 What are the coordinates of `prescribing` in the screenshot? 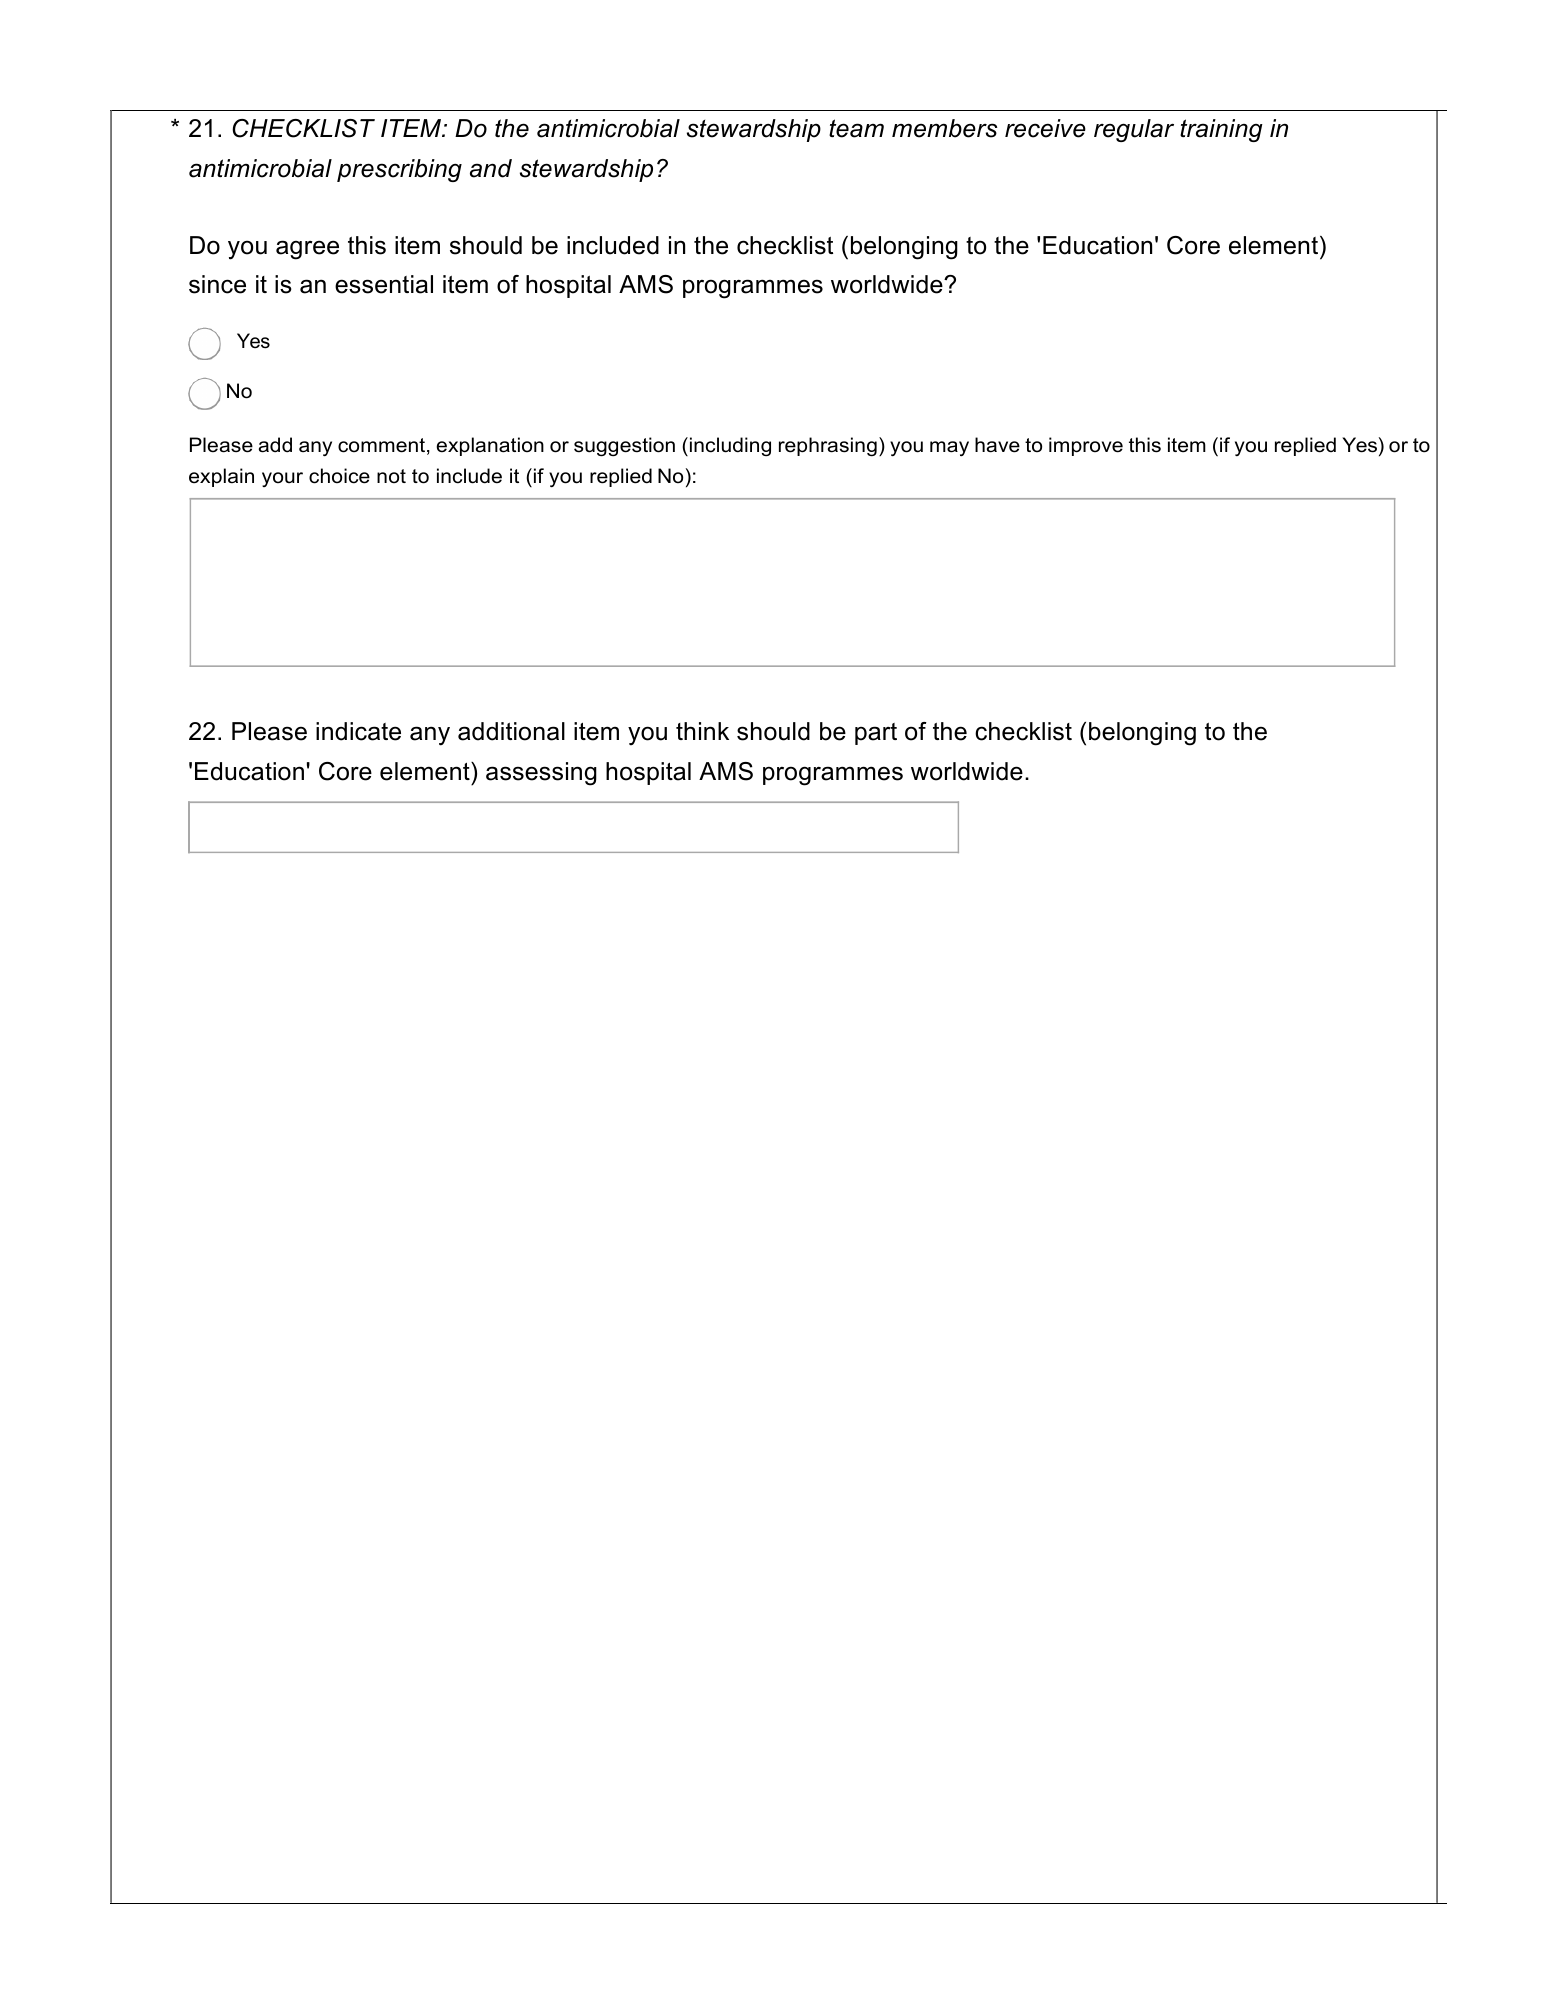 It's located at (399, 170).
